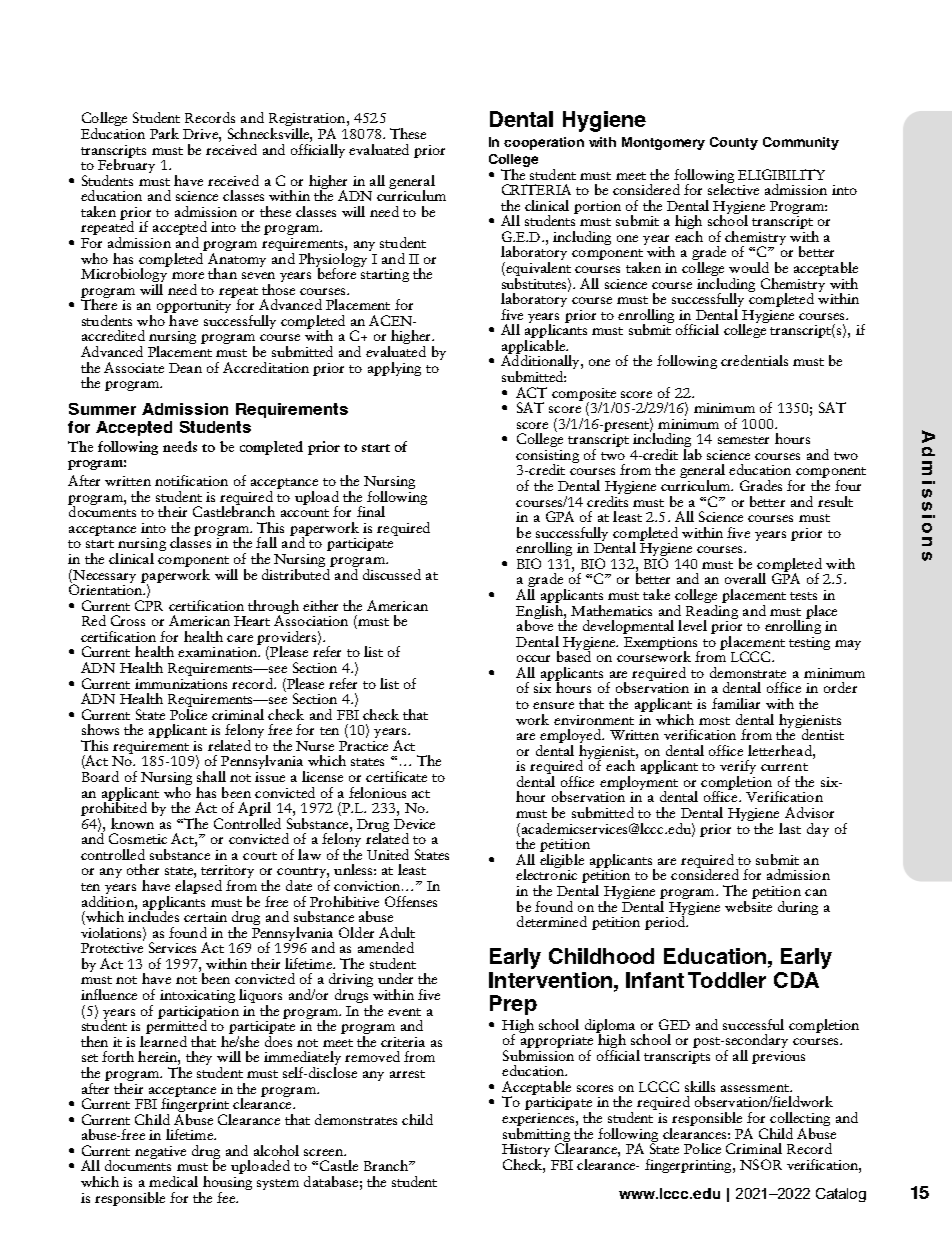 The height and width of the screenshot is (1233, 952). Describe the element at coordinates (736, 703) in the screenshot. I see `familiar` at that location.
